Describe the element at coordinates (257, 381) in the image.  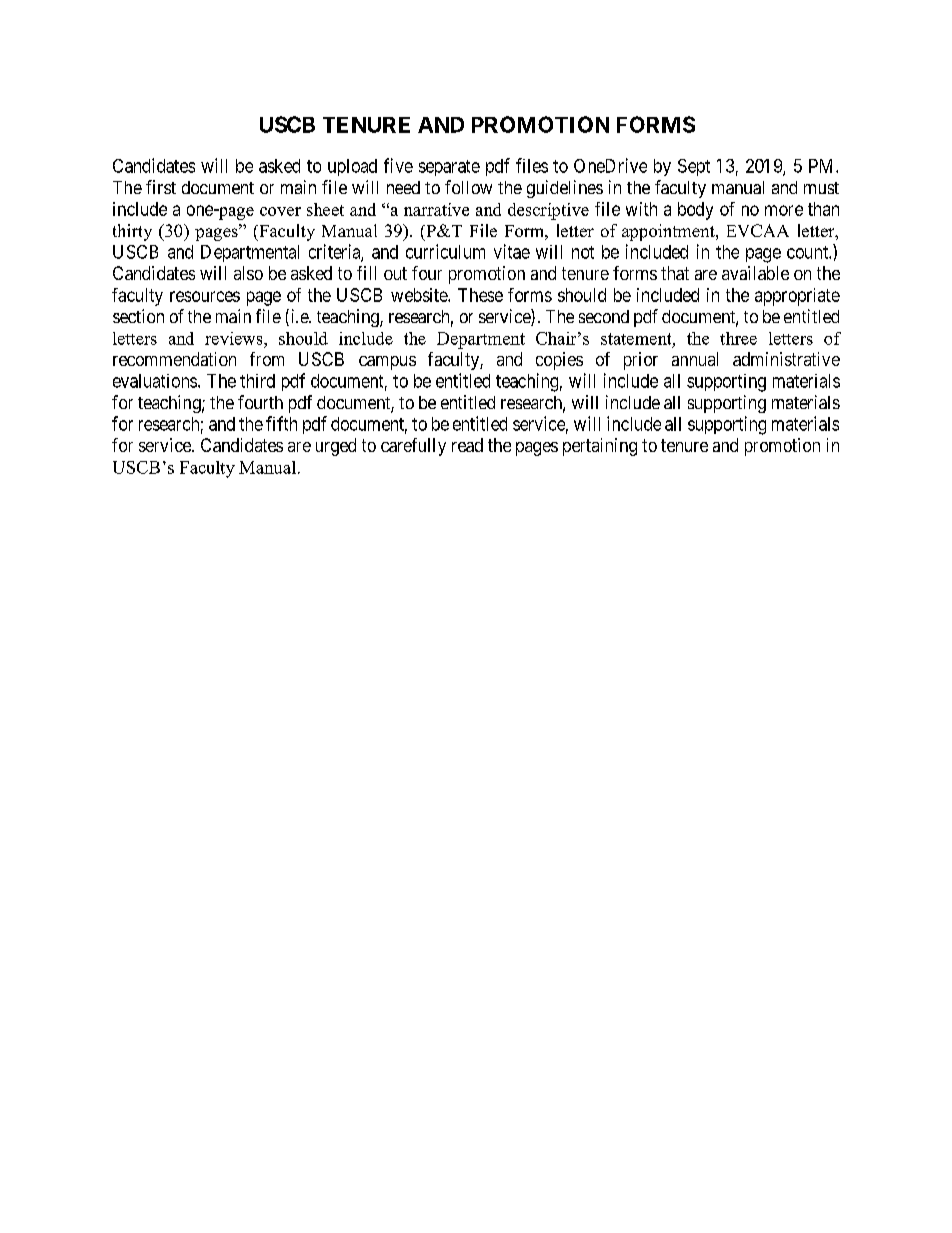
I see `third` at that location.
